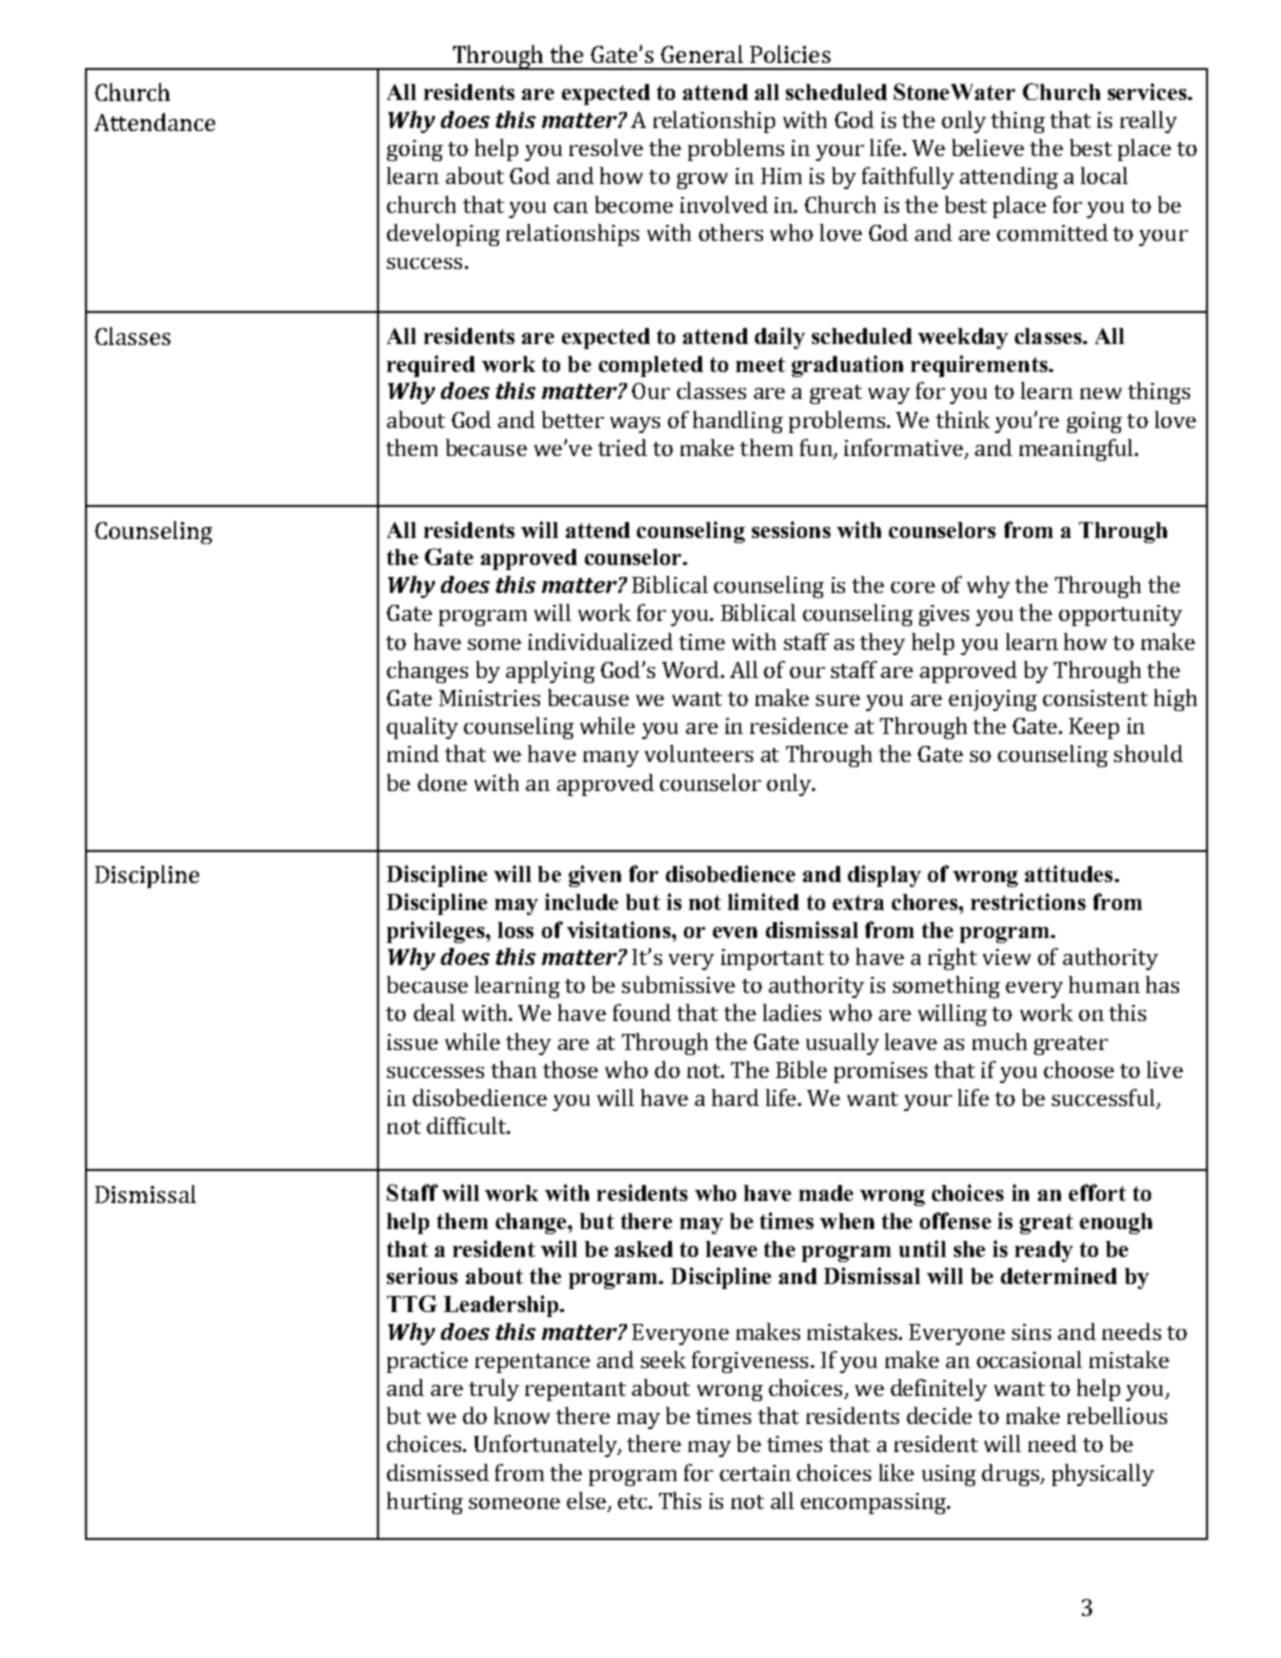  Describe the element at coordinates (516, 930) in the document. I see `loss` at that location.
